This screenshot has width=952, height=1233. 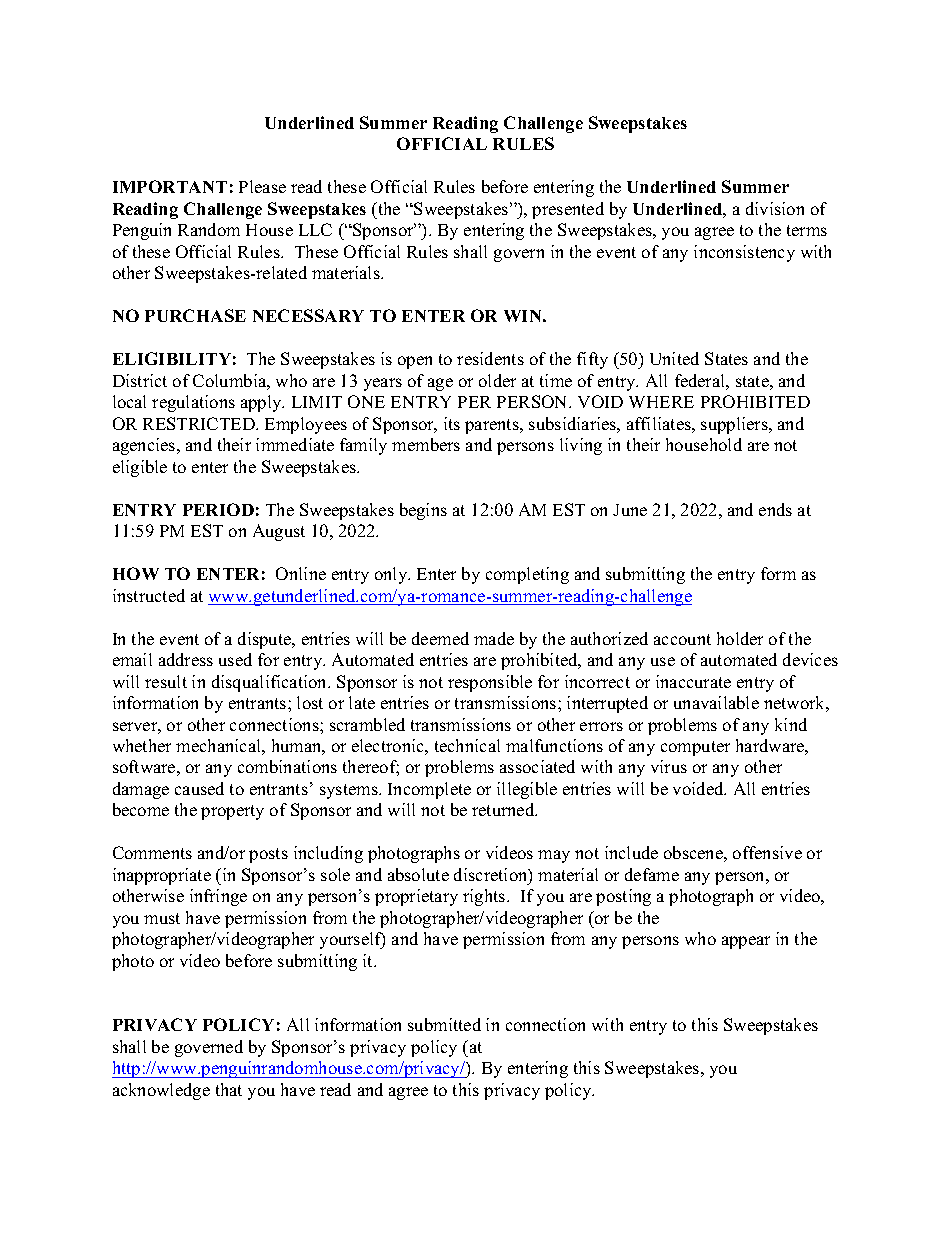 What do you see at coordinates (186, 659) in the screenshot?
I see `address` at bounding box center [186, 659].
